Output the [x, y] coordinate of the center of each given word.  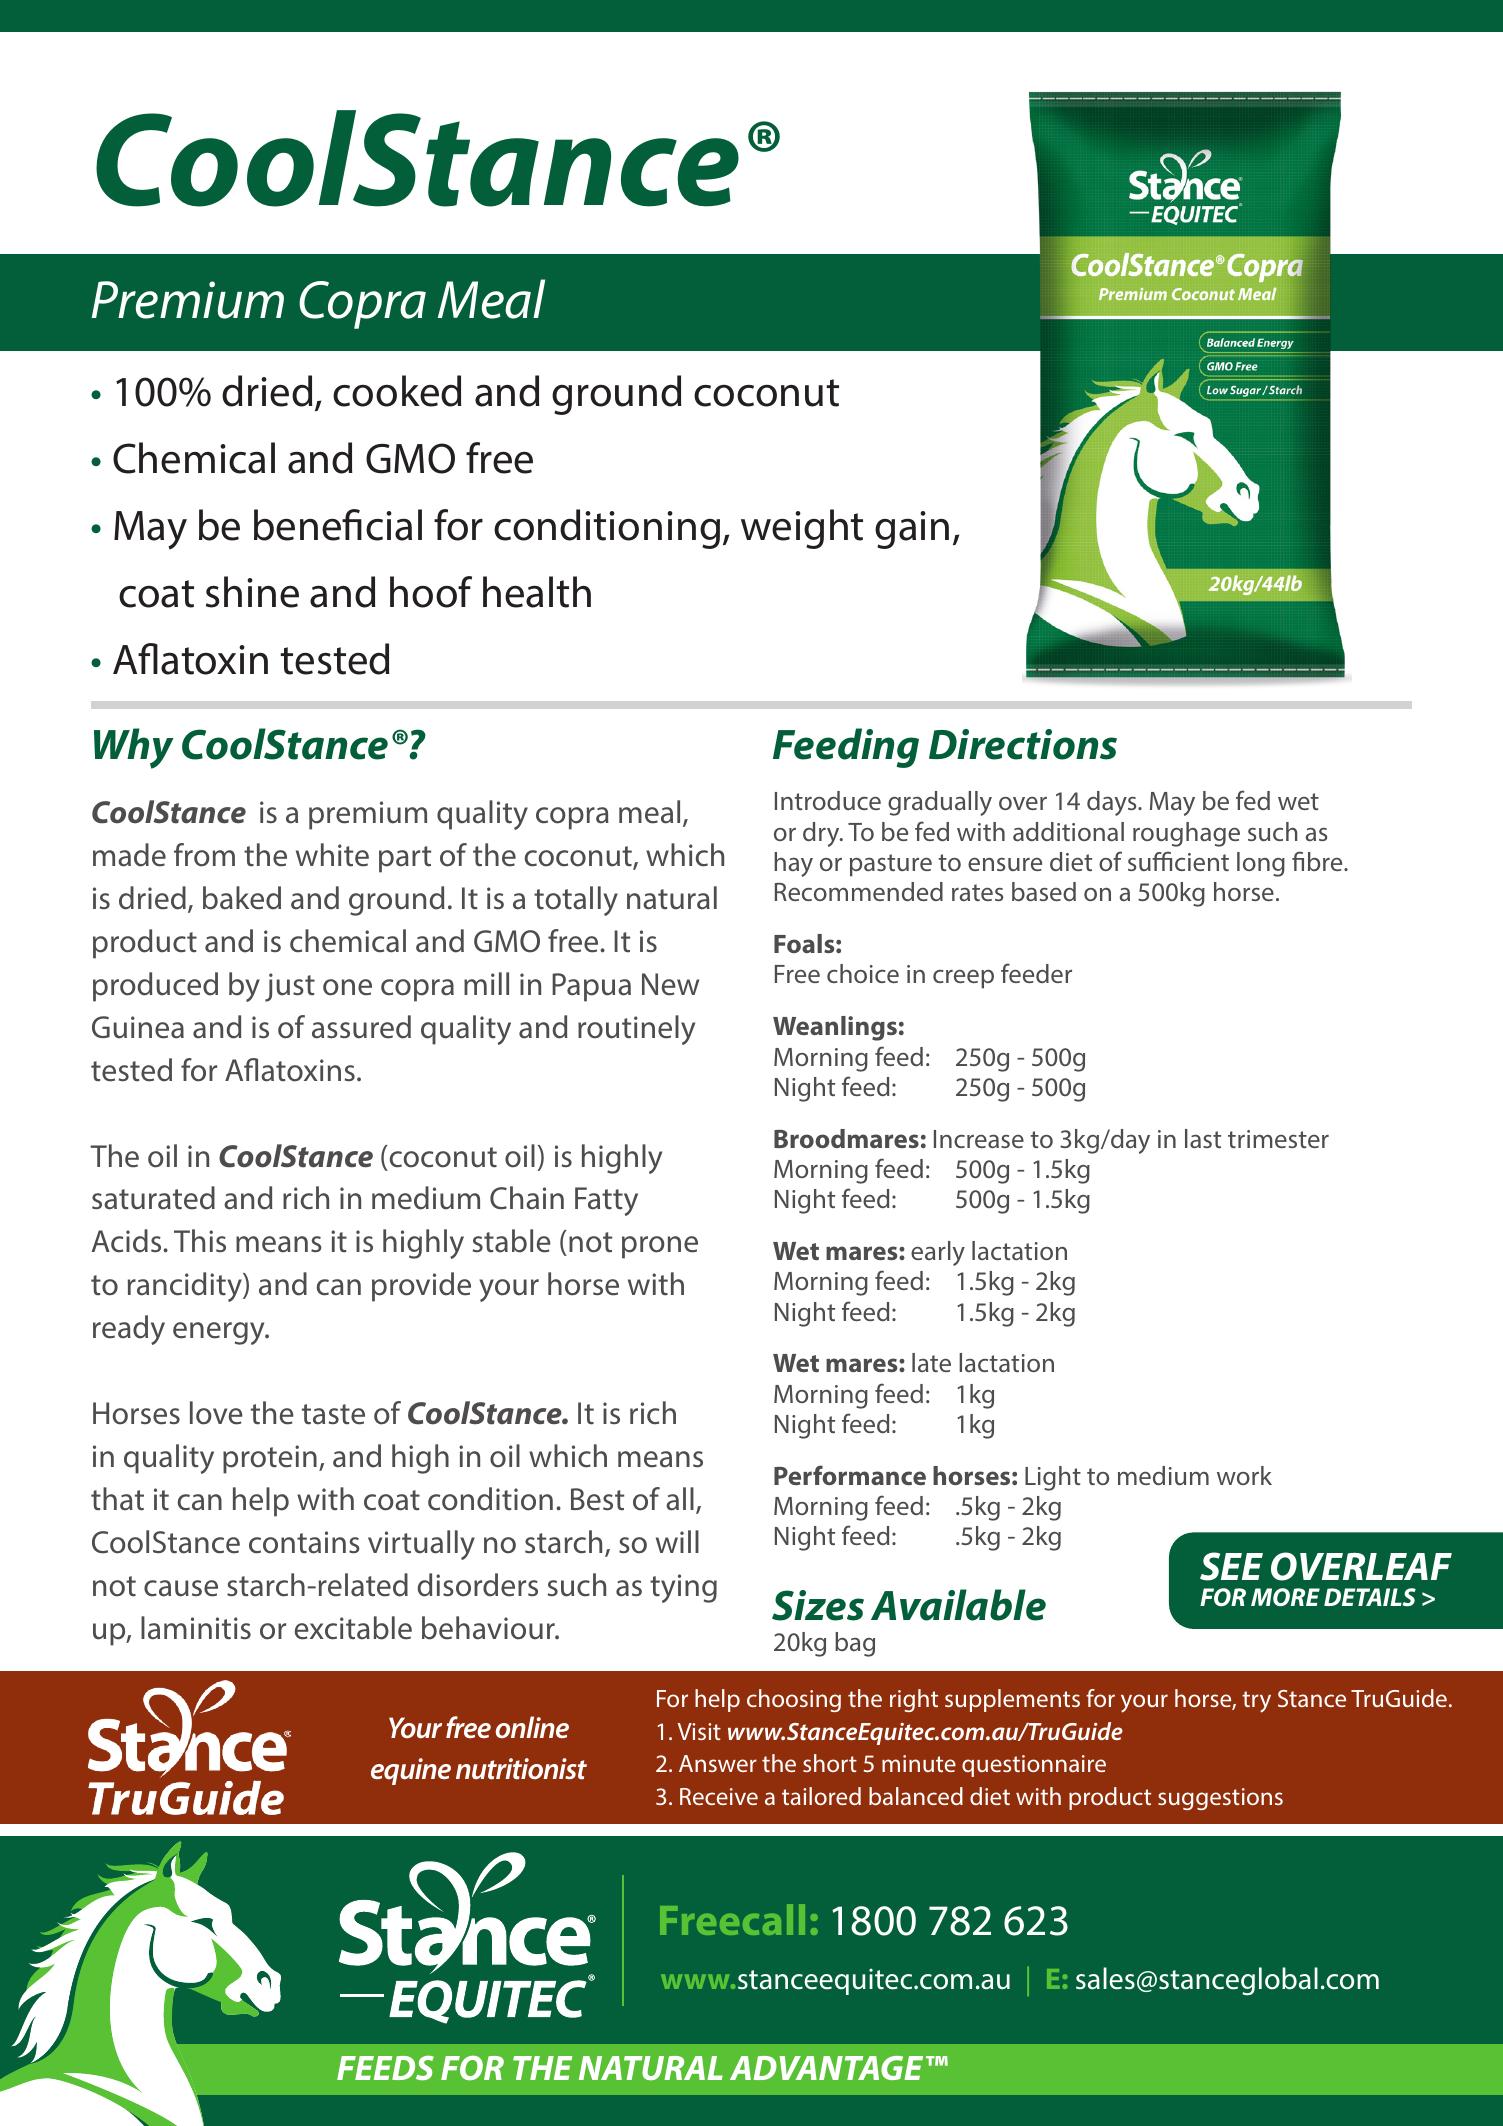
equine [411, 1771]
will [677, 1541]
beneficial [338, 525]
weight [802, 529]
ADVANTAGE [826, 2068]
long [1261, 864]
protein [270, 1459]
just [290, 987]
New [670, 984]
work [1244, 1475]
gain [912, 530]
